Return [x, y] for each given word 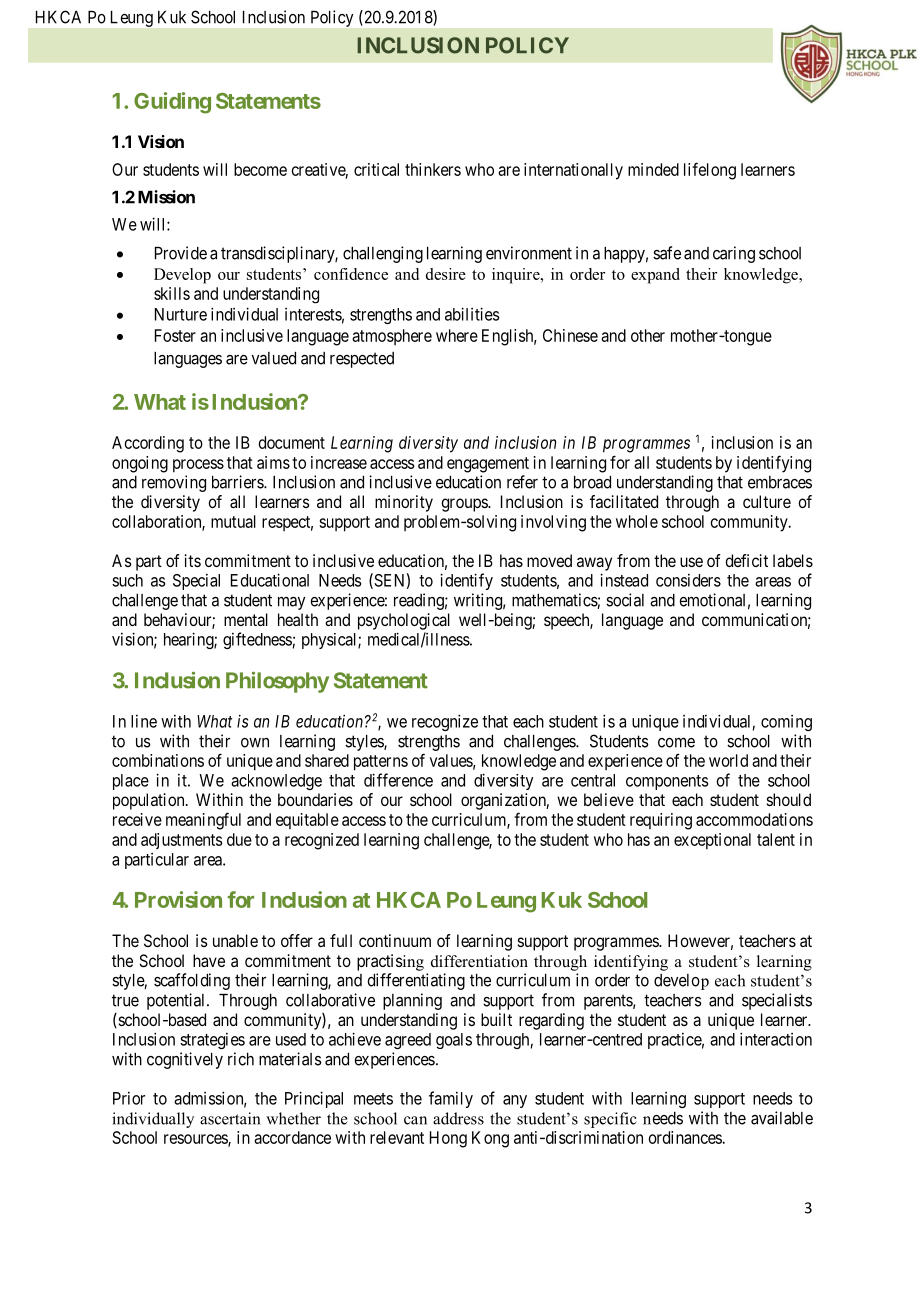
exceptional [712, 841]
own [255, 743]
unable [235, 940]
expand [655, 276]
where [457, 335]
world [728, 760]
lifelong [710, 171]
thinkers [433, 169]
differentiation [479, 961]
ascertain [230, 1118]
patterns [381, 763]
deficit [746, 560]
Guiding [172, 103]
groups [465, 505]
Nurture [181, 314]
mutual [233, 521]
